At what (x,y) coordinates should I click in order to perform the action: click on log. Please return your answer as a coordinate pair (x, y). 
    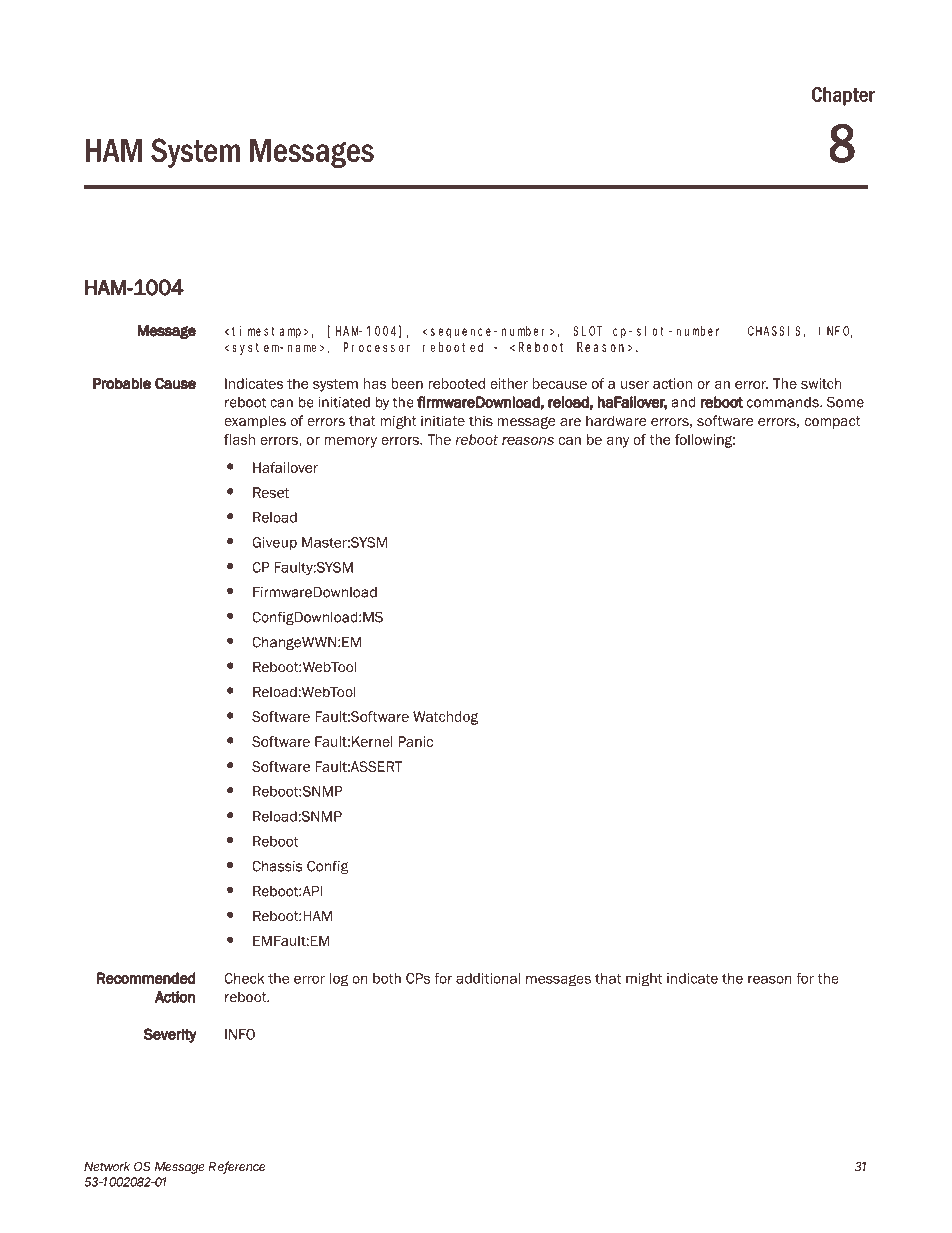
    Looking at the image, I should click on (339, 980).
